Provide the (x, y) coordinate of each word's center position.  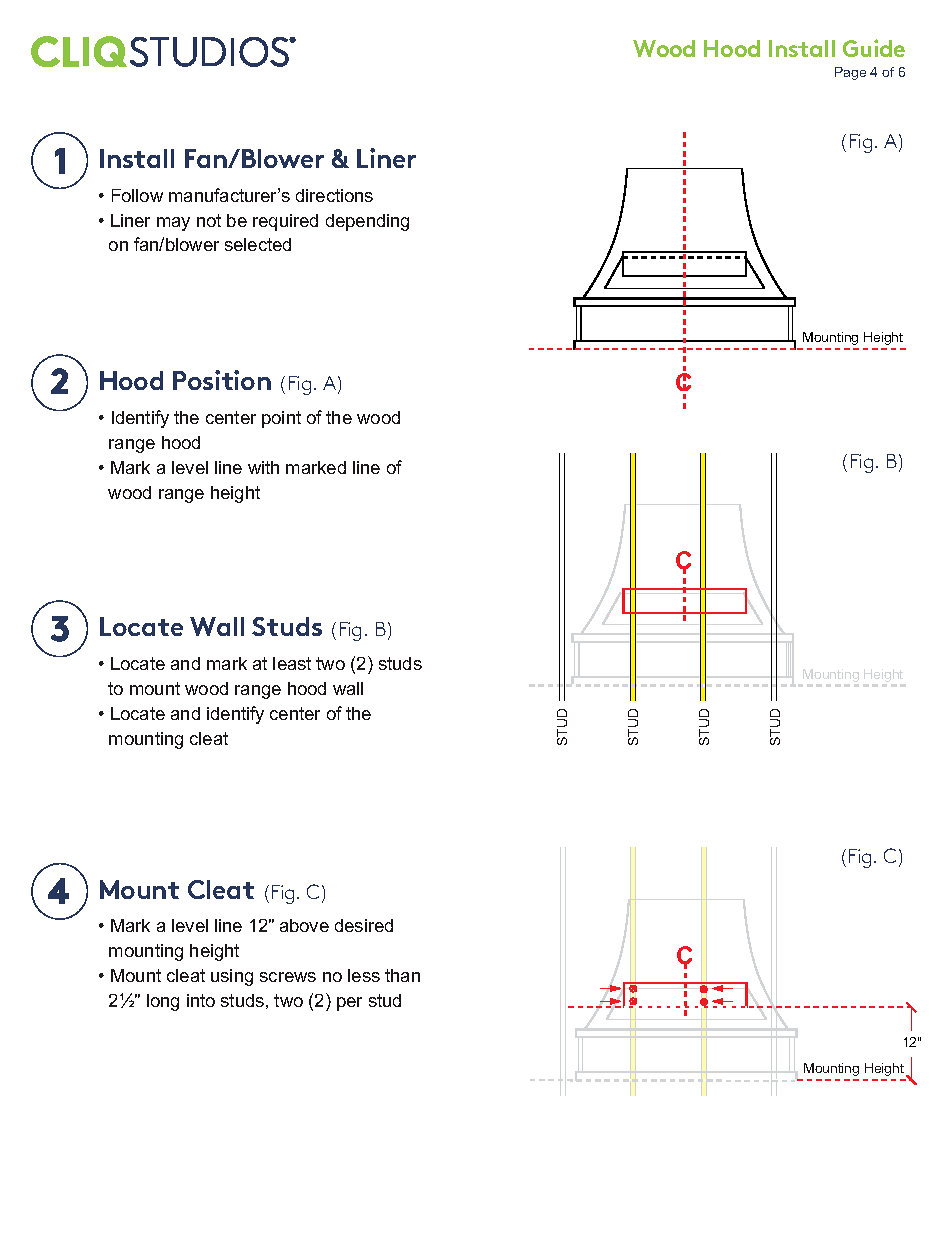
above (304, 925)
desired (364, 925)
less (364, 975)
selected (258, 244)
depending (367, 222)
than (402, 975)
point (281, 419)
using (232, 977)
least (292, 663)
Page (850, 73)
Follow (137, 195)
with (263, 467)
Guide (874, 48)
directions (334, 195)
